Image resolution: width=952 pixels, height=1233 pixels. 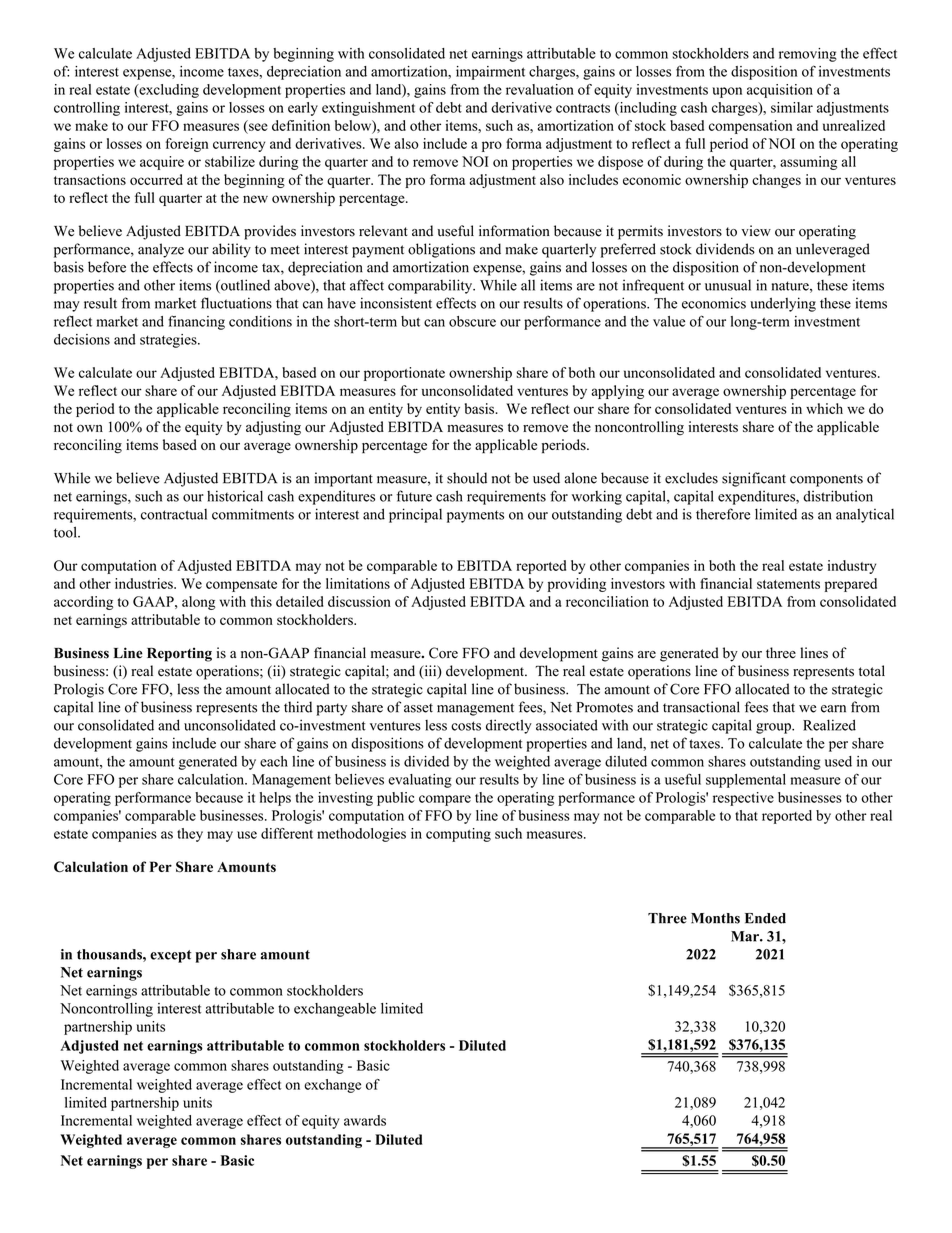 What do you see at coordinates (145, 583) in the image?
I see `industries` at bounding box center [145, 583].
